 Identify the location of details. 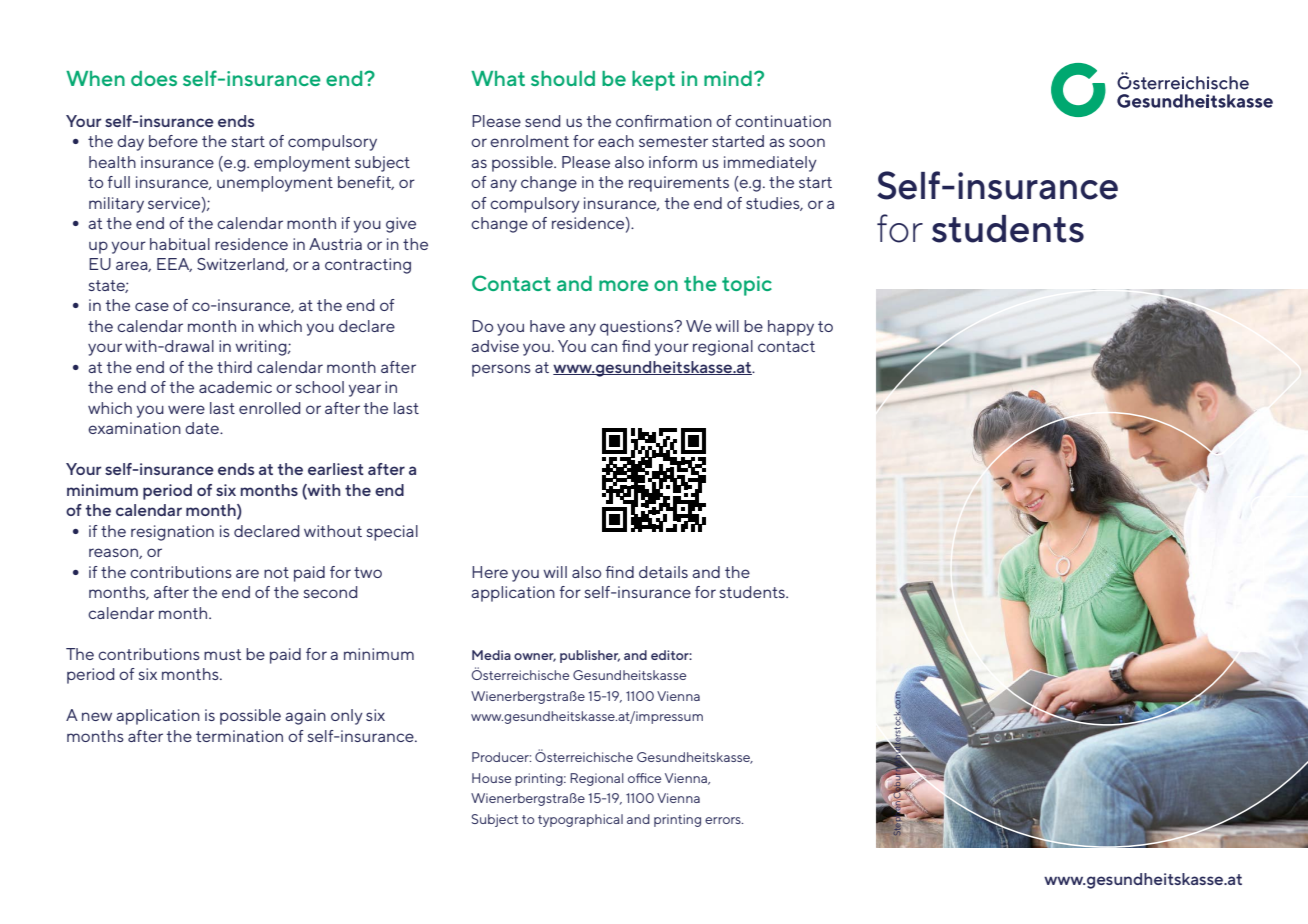
(663, 572).
